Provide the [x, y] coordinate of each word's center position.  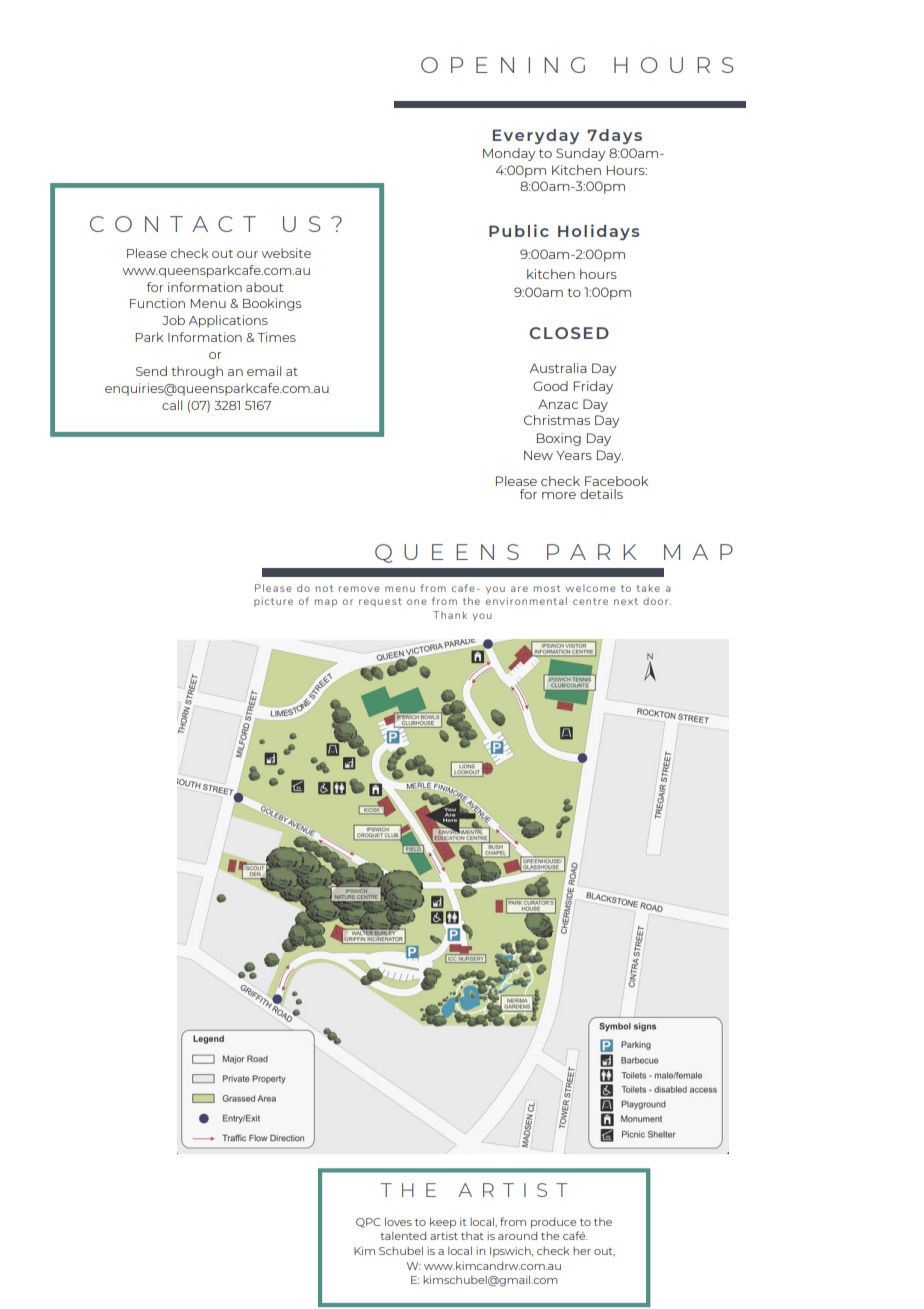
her [582, 1251]
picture [273, 602]
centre [590, 601]
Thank [450, 615]
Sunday [580, 154]
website [286, 253]
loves [398, 1221]
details [601, 494]
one [416, 602]
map [326, 603]
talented [403, 1236]
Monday [509, 154]
